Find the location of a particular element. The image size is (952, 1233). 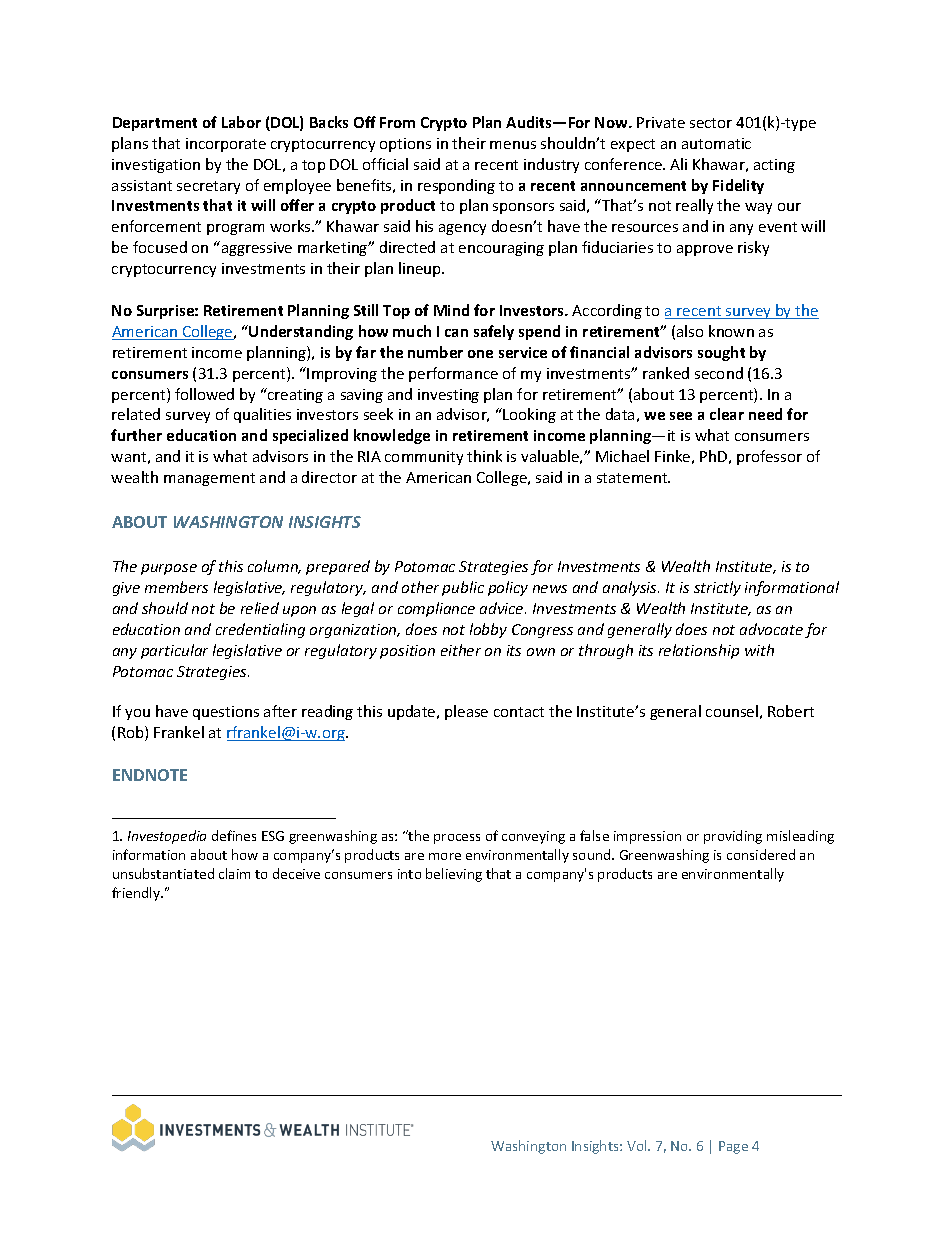

relationship is located at coordinates (699, 651).
